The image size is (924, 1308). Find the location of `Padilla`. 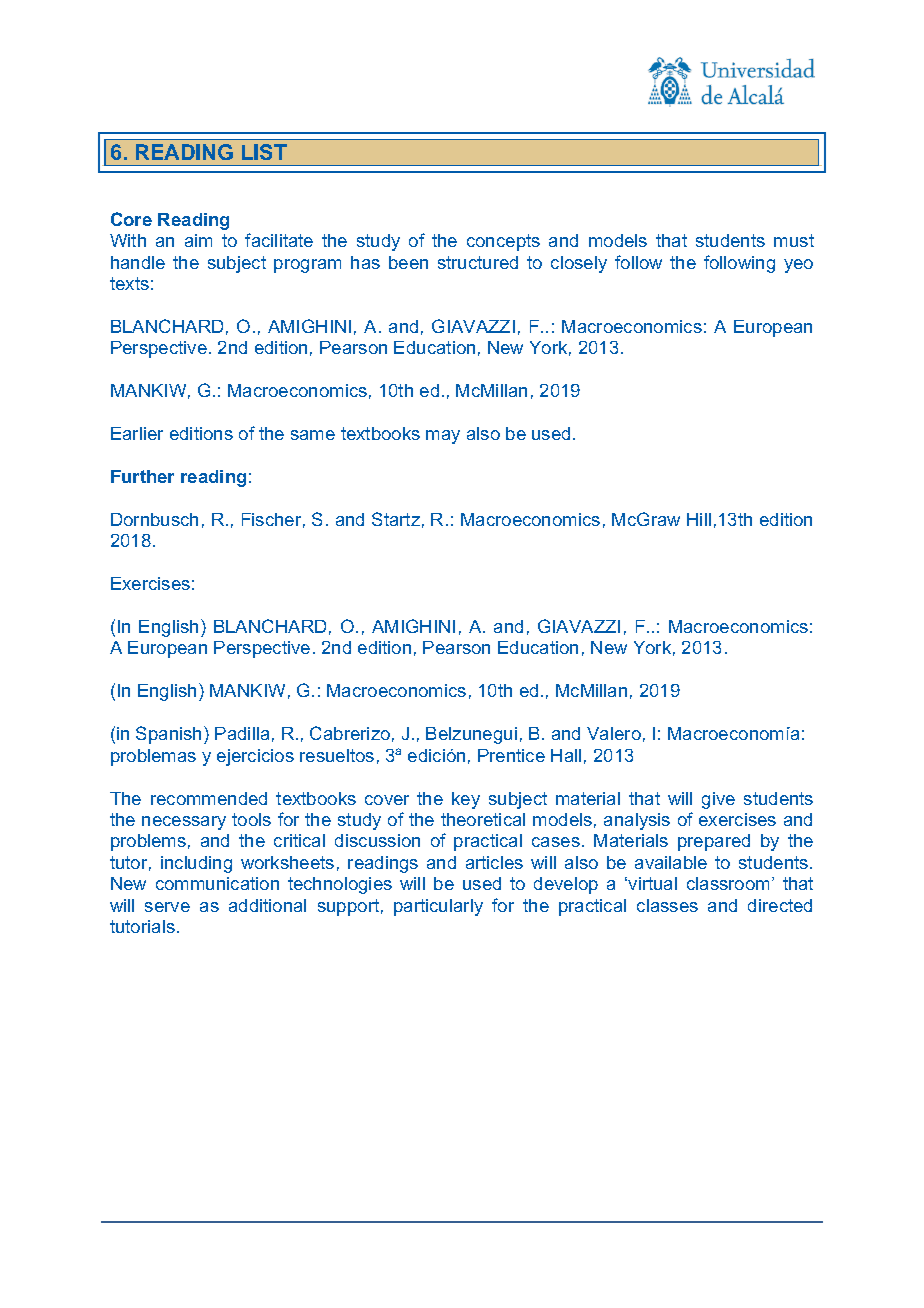

Padilla is located at coordinates (242, 733).
